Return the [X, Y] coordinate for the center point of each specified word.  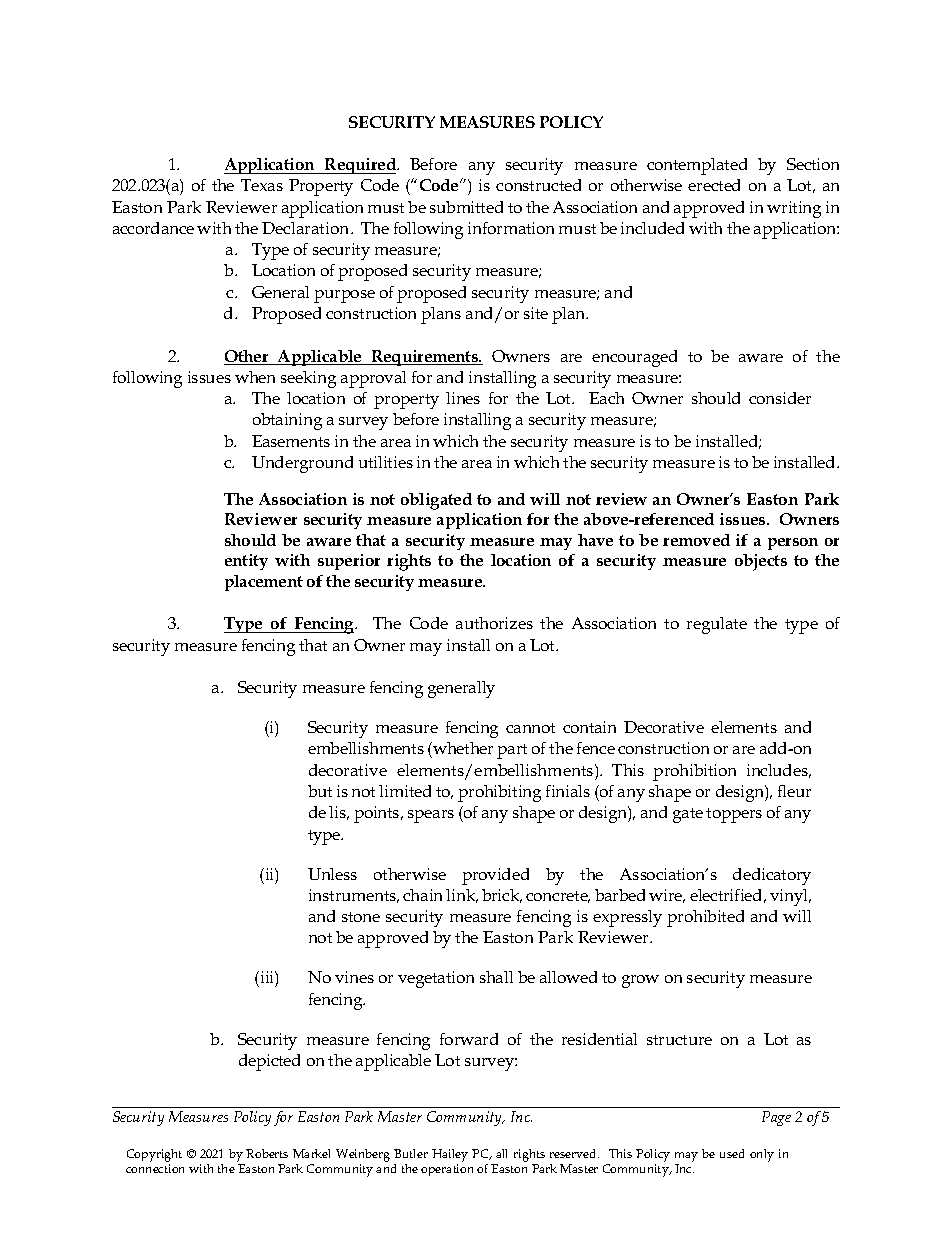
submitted [466, 207]
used [732, 1153]
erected [714, 185]
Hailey [450, 1155]
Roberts [267, 1153]
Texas [262, 185]
